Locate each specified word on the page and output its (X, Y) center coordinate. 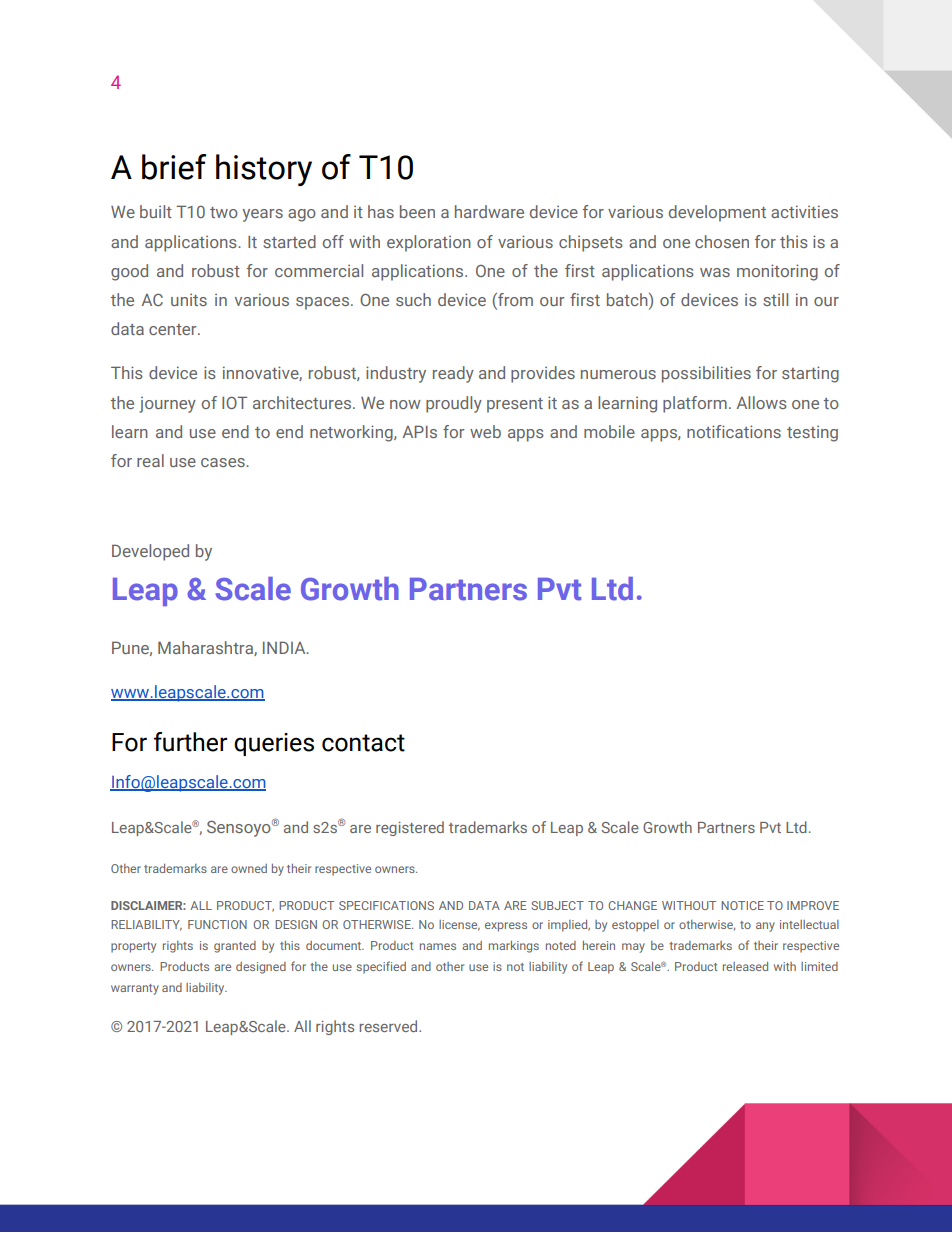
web (485, 431)
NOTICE (742, 905)
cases (224, 462)
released (745, 966)
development (717, 213)
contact (363, 743)
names (438, 946)
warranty (135, 989)
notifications (734, 431)
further (190, 742)
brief (174, 167)
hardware (489, 211)
